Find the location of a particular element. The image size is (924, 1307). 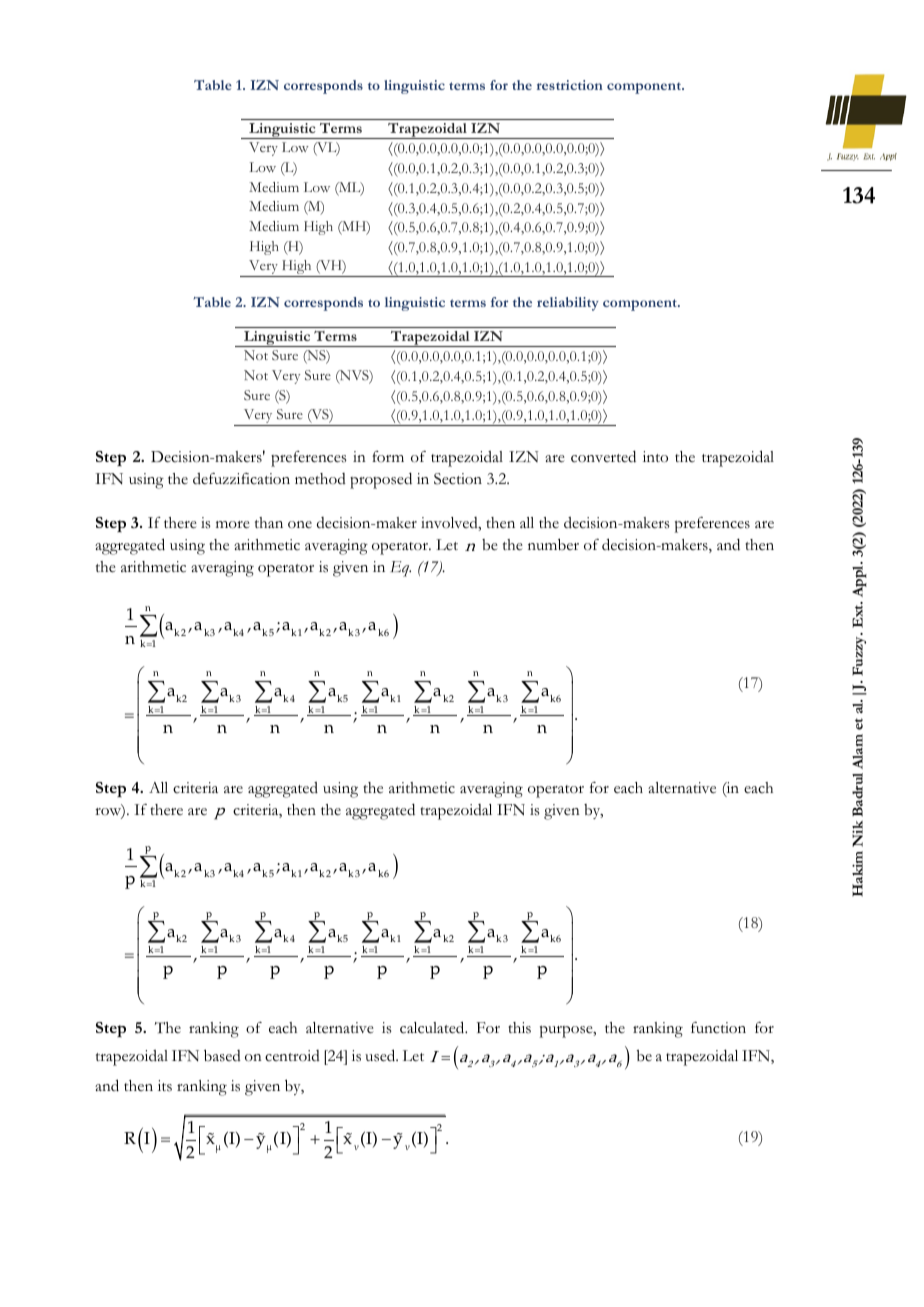

restriction is located at coordinates (570, 85).
